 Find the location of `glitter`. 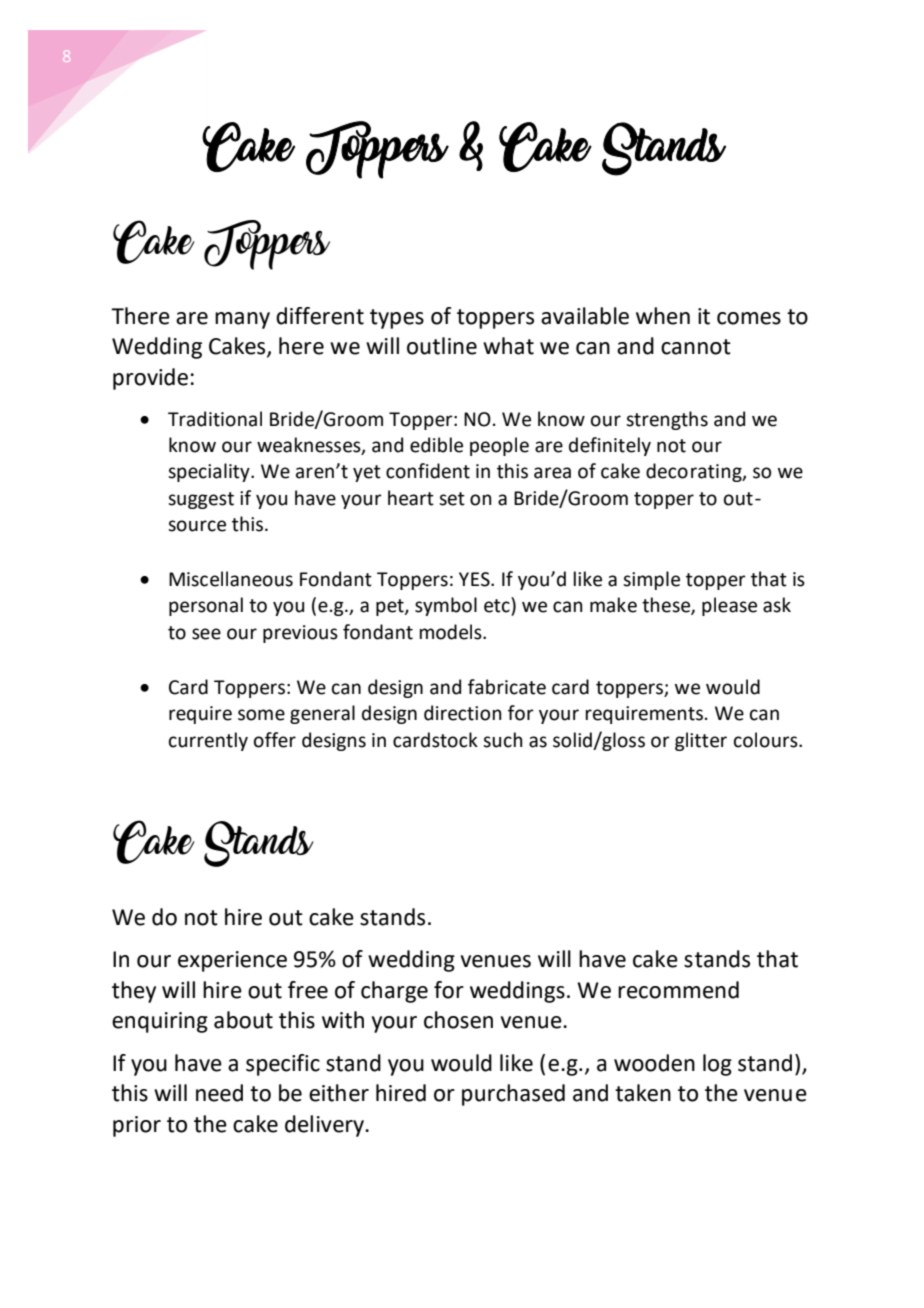

glitter is located at coordinates (701, 741).
